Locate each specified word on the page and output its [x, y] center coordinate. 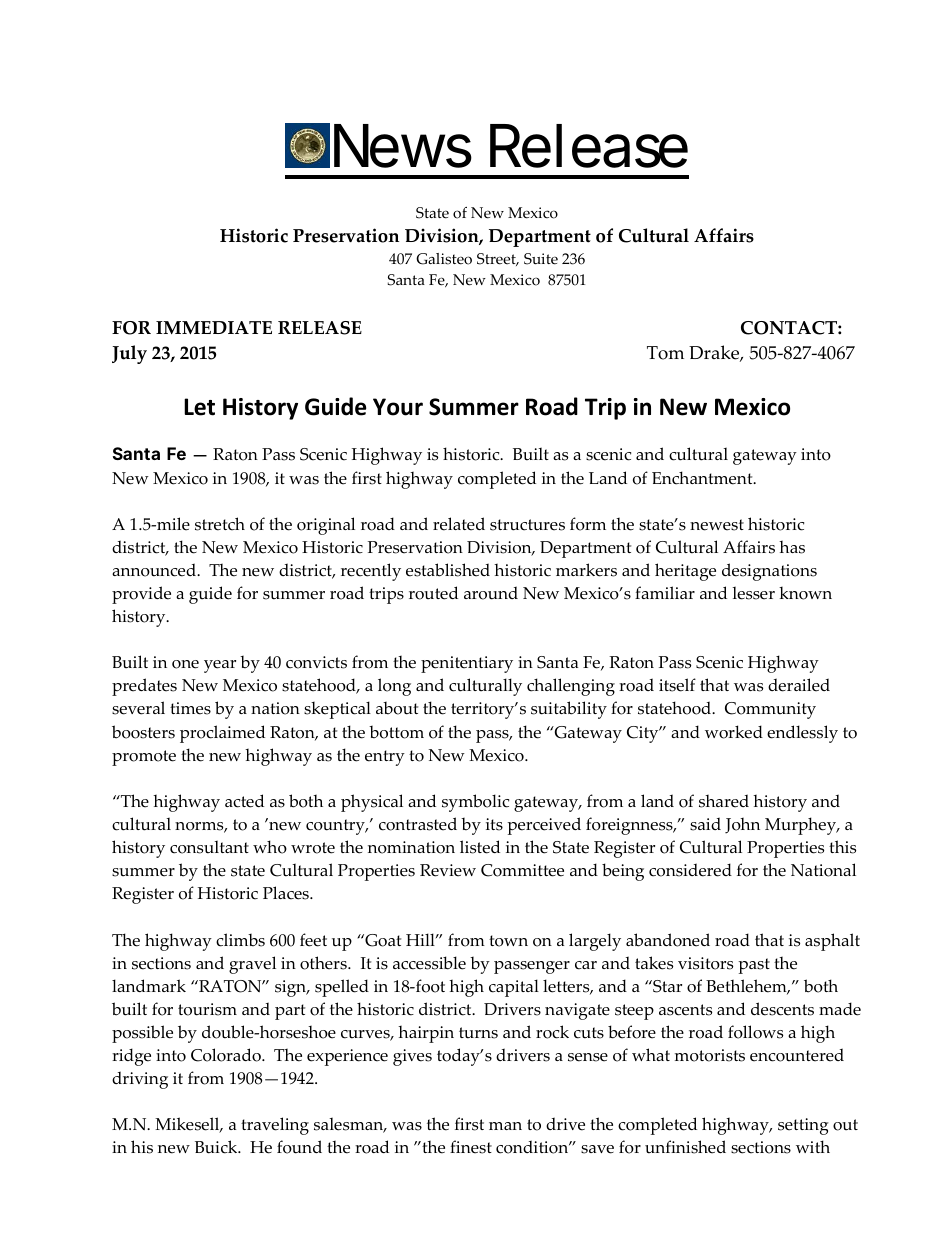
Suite [541, 259]
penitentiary [467, 664]
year [220, 666]
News [403, 146]
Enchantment [703, 478]
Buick [217, 1147]
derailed [799, 685]
